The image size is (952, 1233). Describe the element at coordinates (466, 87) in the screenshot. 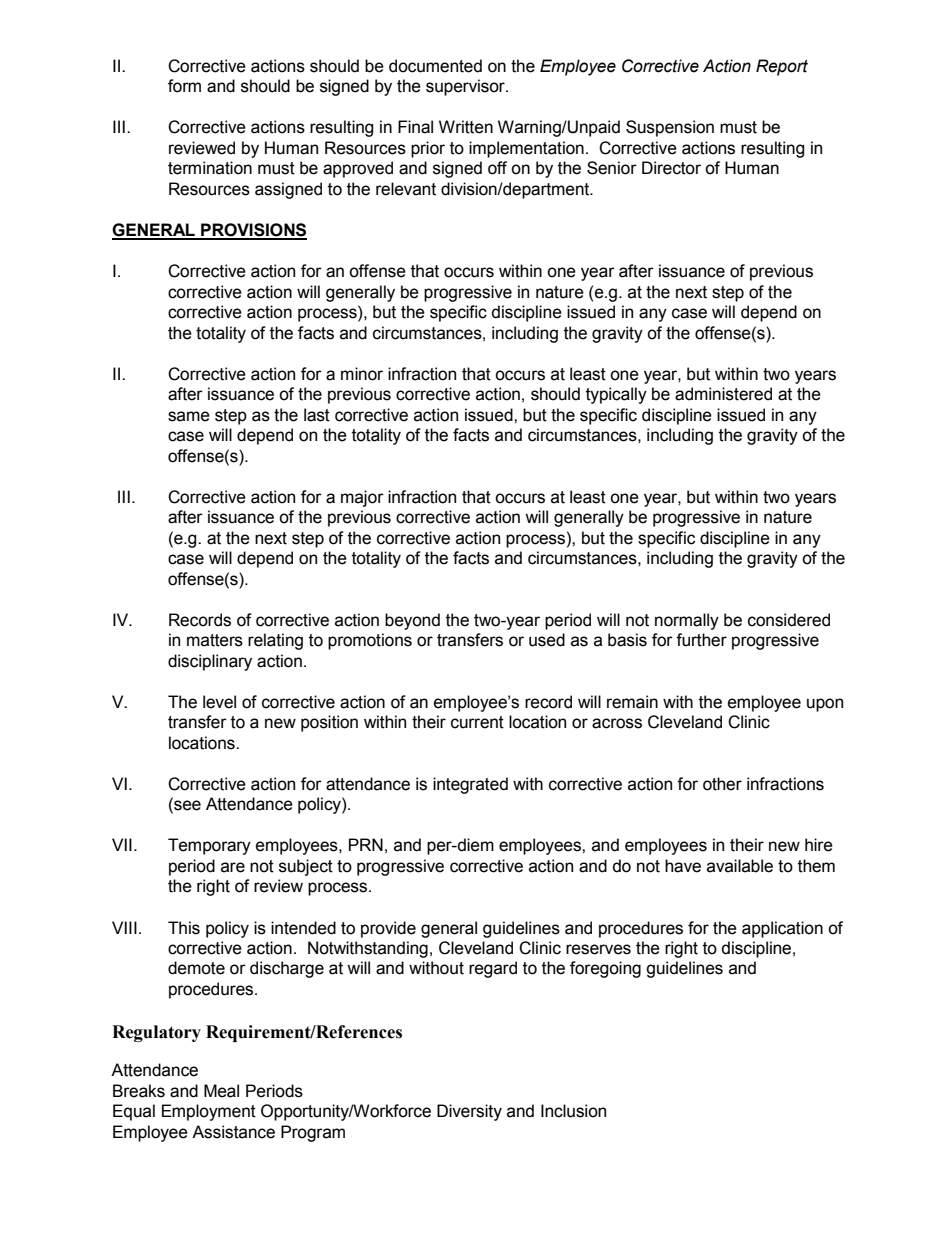

I see `supervisor` at that location.
